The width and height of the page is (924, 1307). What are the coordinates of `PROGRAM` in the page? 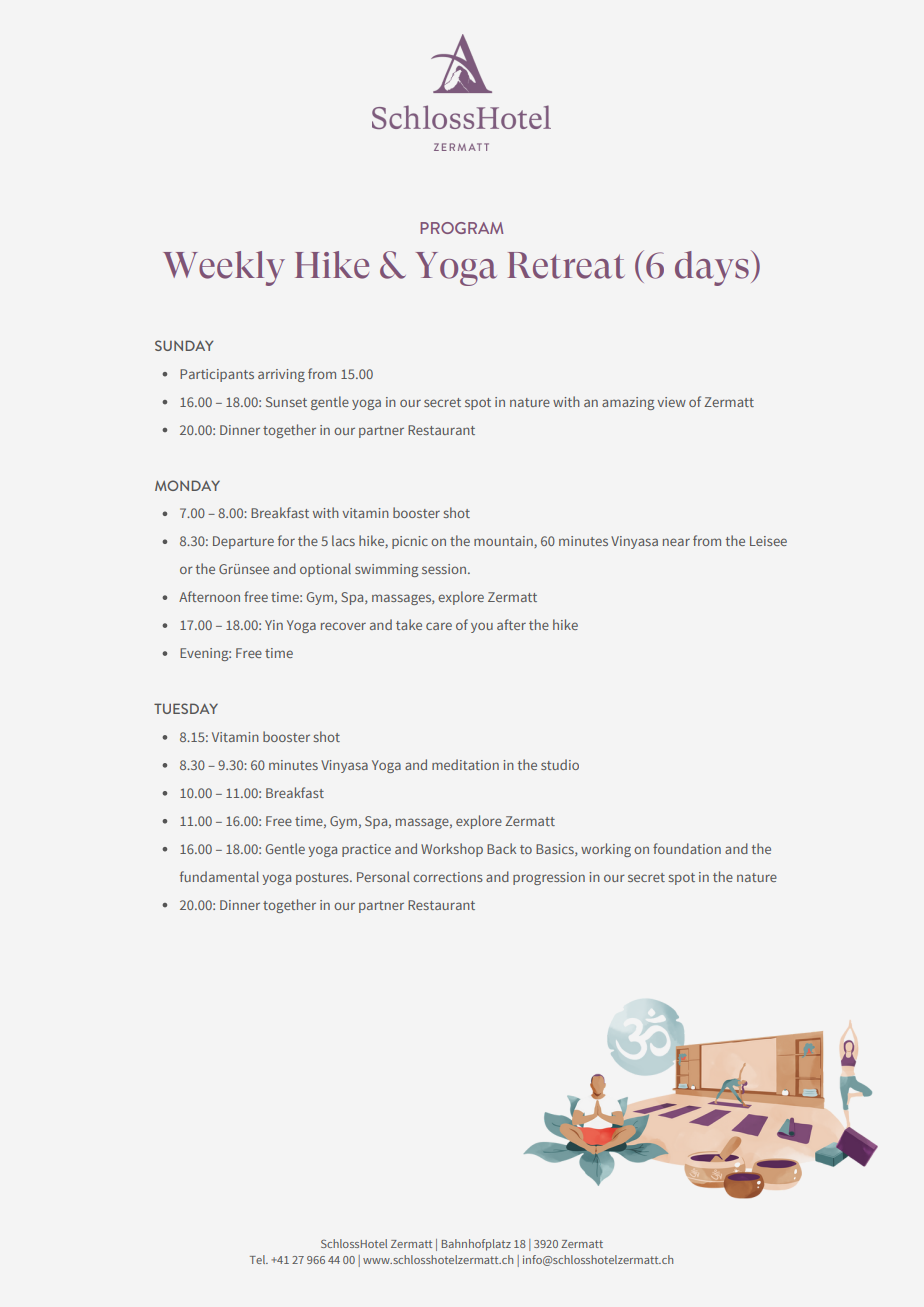 It's located at (461, 228).
